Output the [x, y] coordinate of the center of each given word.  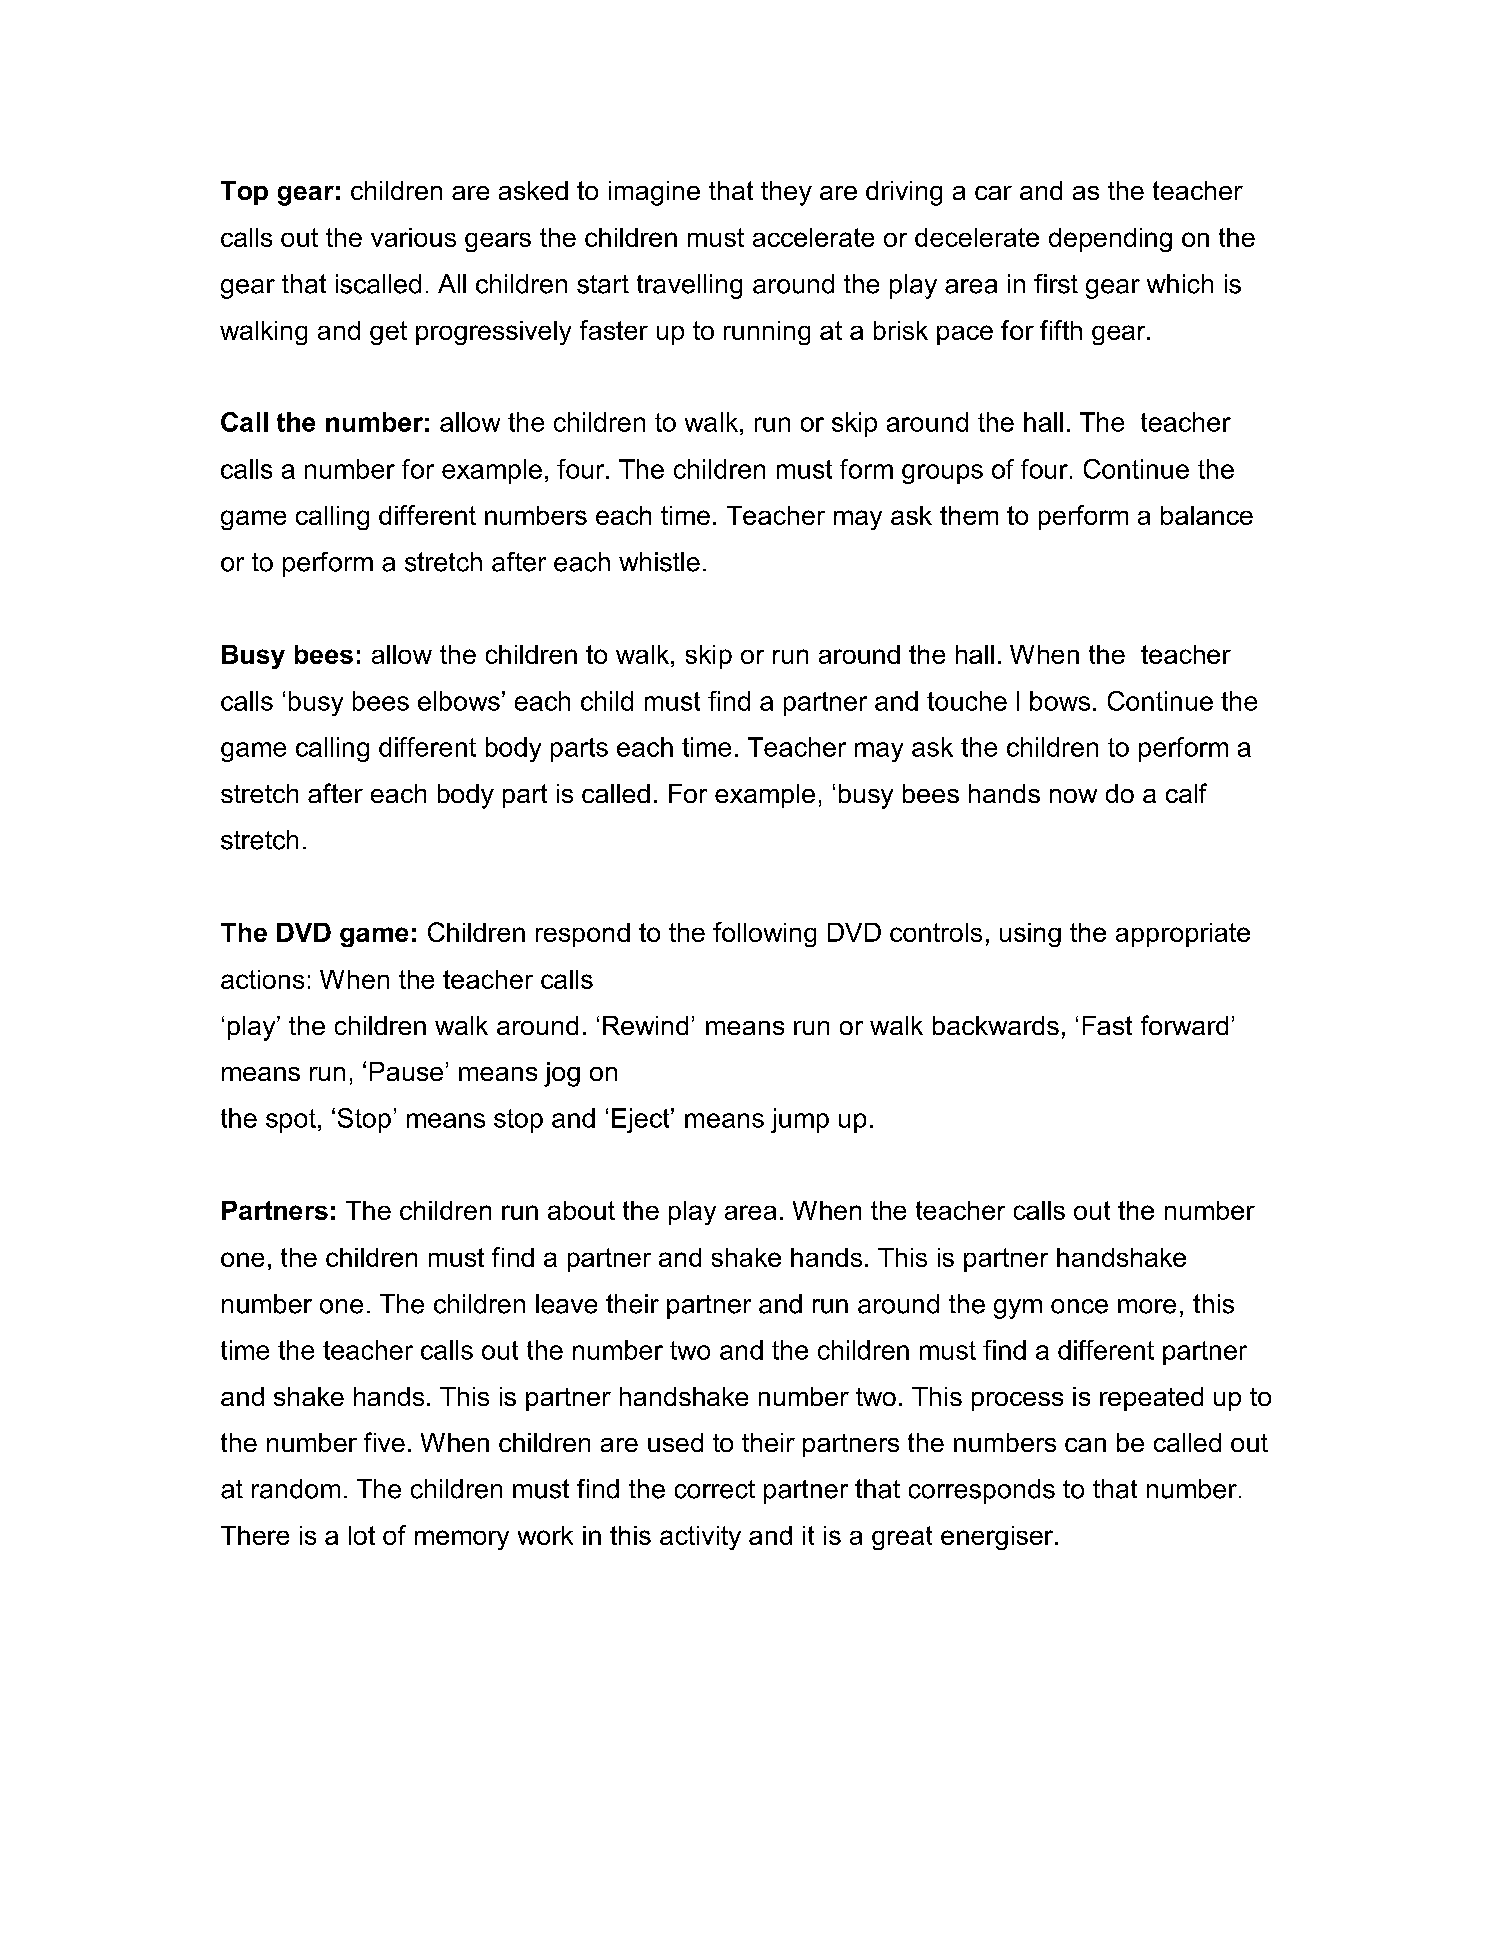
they [786, 193]
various [413, 237]
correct [715, 1489]
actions [262, 979]
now [1073, 796]
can [1085, 1445]
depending [1110, 240]
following [764, 934]
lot [362, 1535]
